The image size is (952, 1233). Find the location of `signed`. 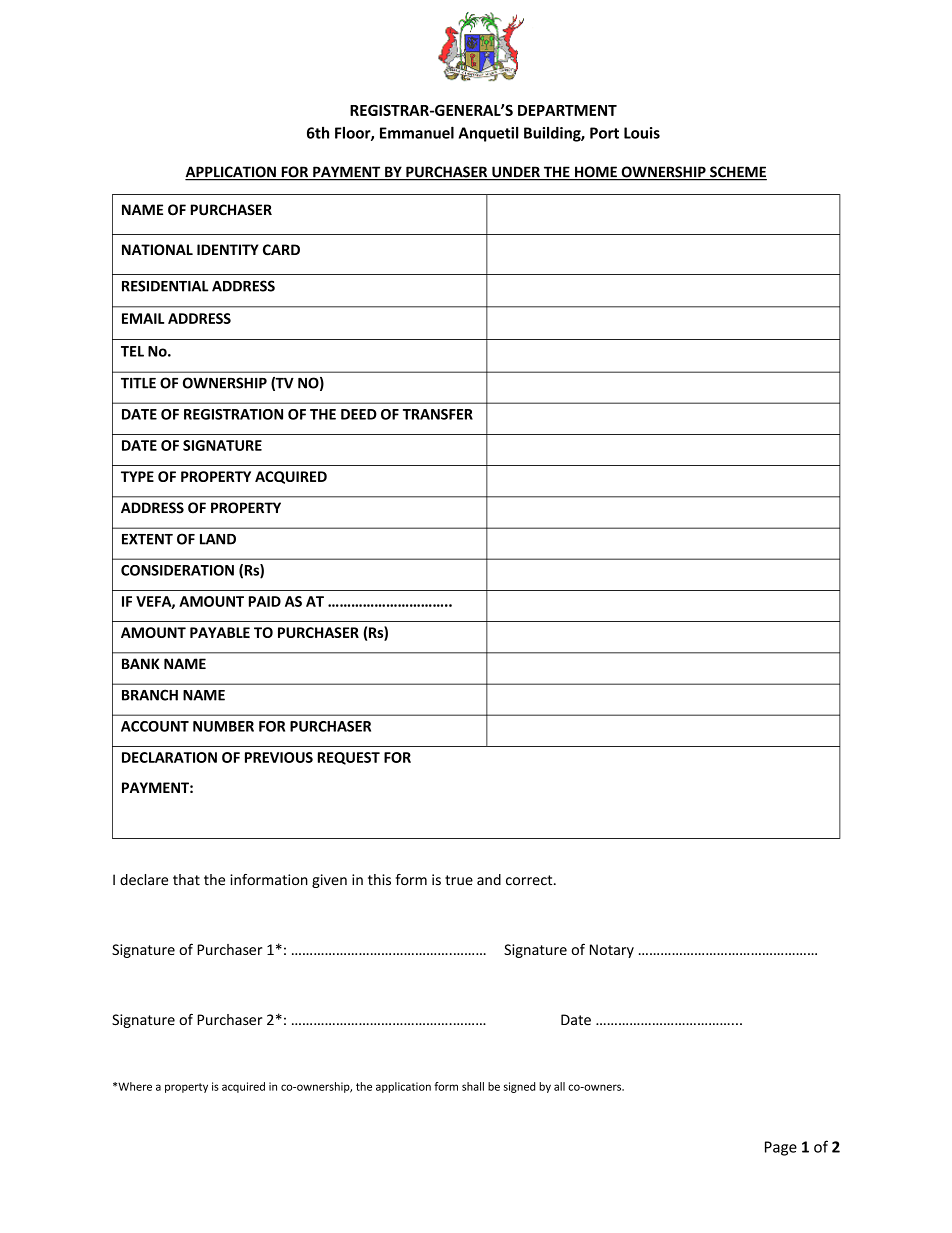

signed is located at coordinates (519, 1087).
